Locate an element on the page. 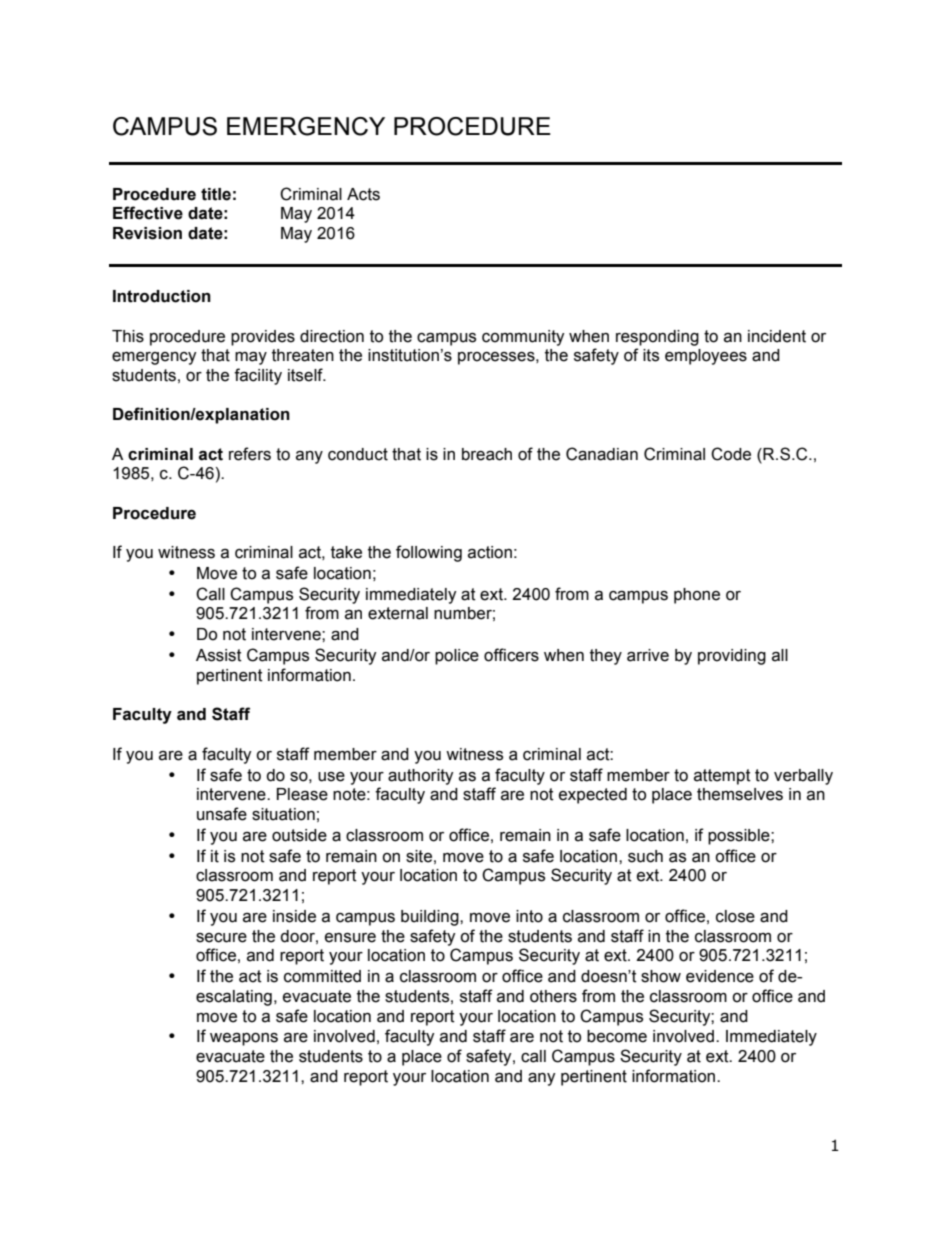 Image resolution: width=952 pixels, height=1233 pixels. title is located at coordinates (216, 194).
